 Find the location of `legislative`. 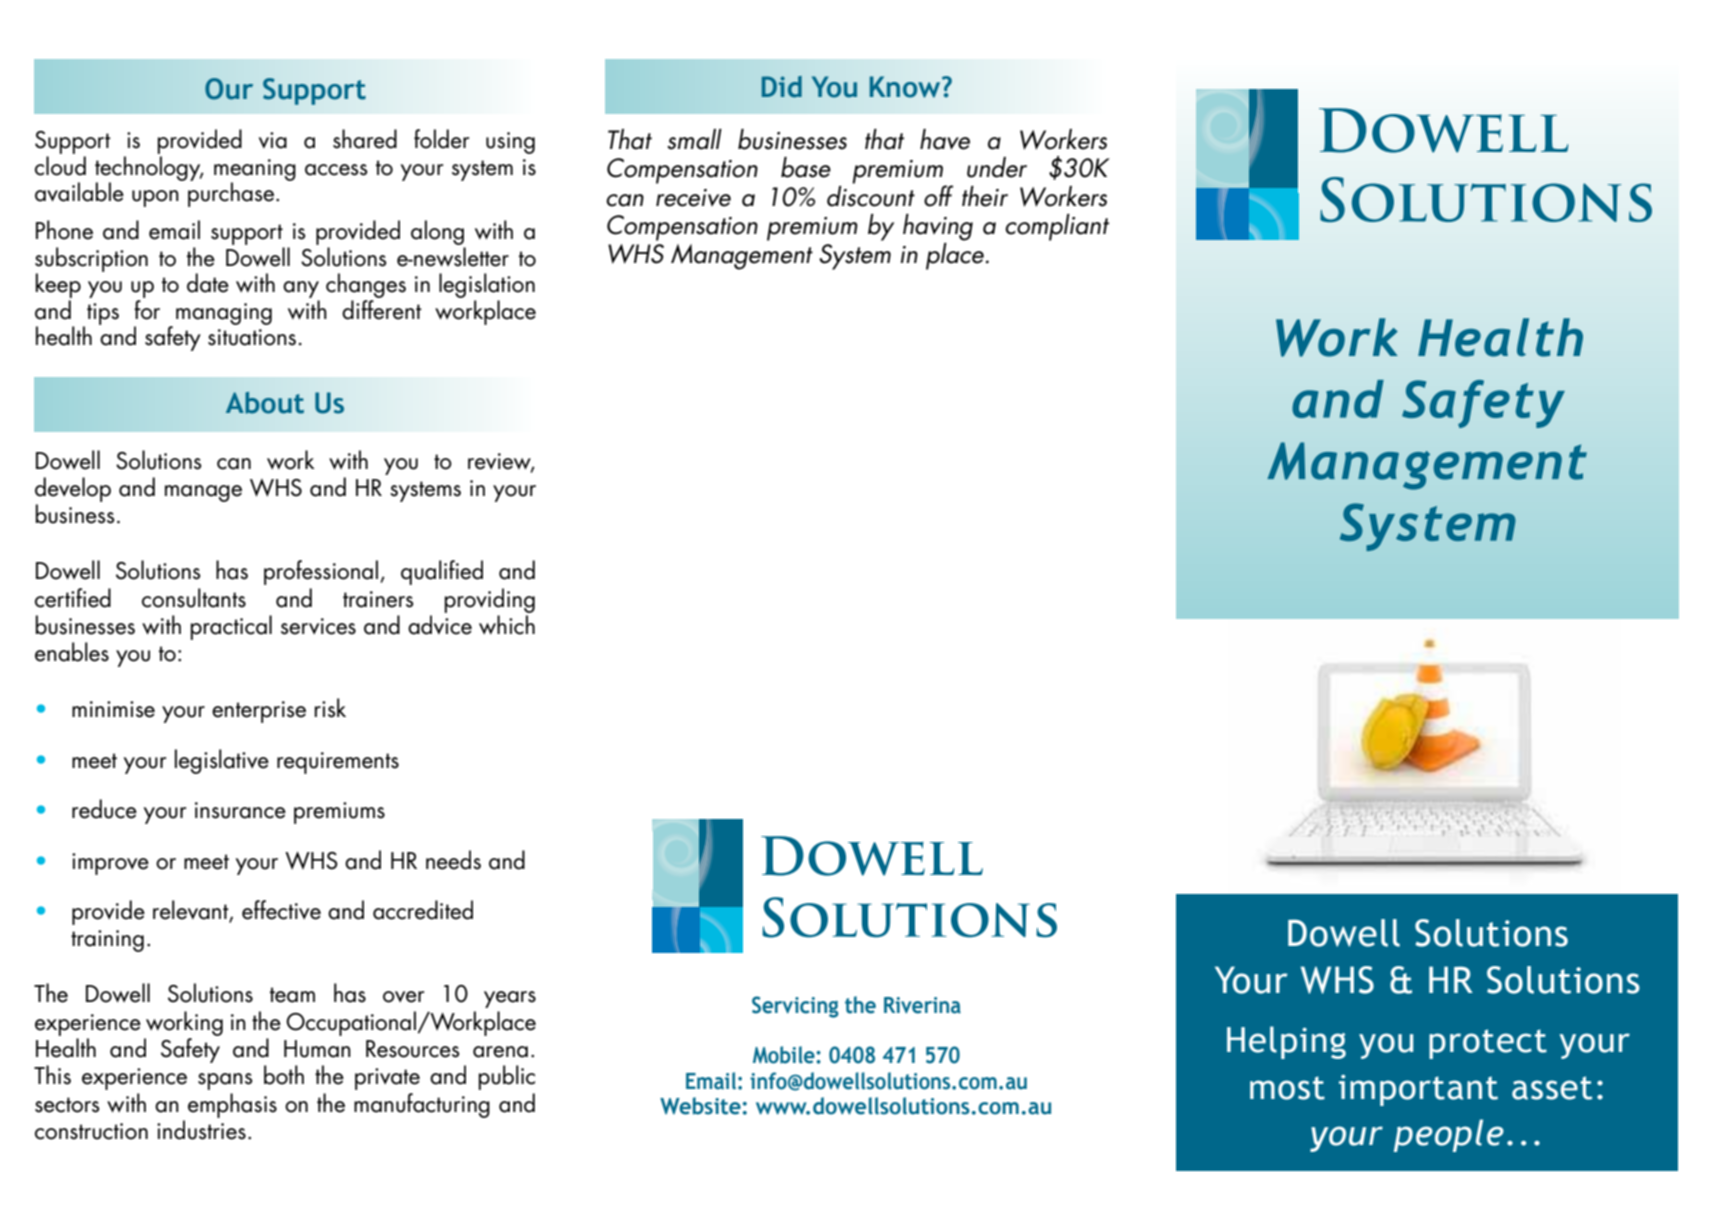

legislative is located at coordinates (222, 761).
